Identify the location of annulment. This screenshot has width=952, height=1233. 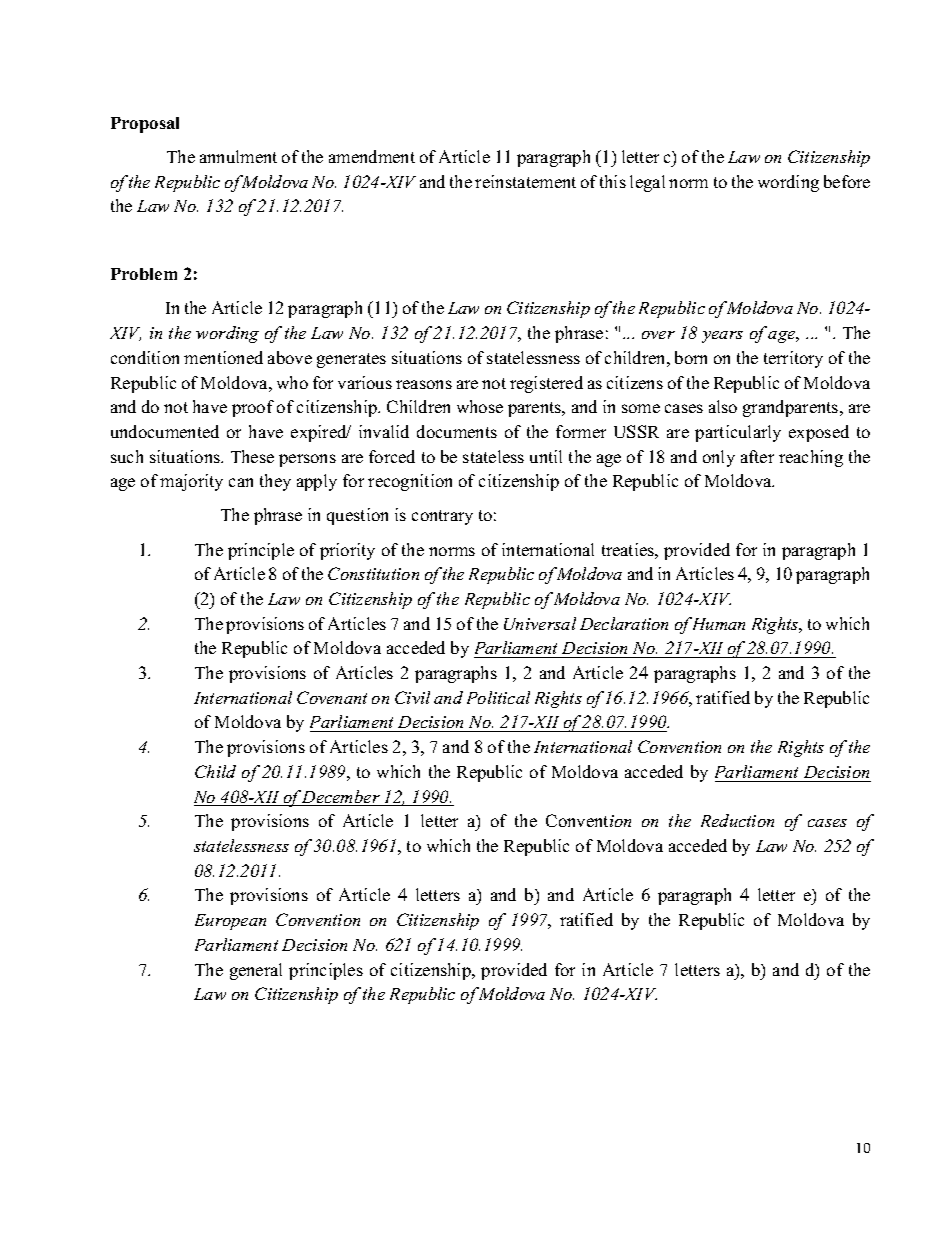
(238, 156).
